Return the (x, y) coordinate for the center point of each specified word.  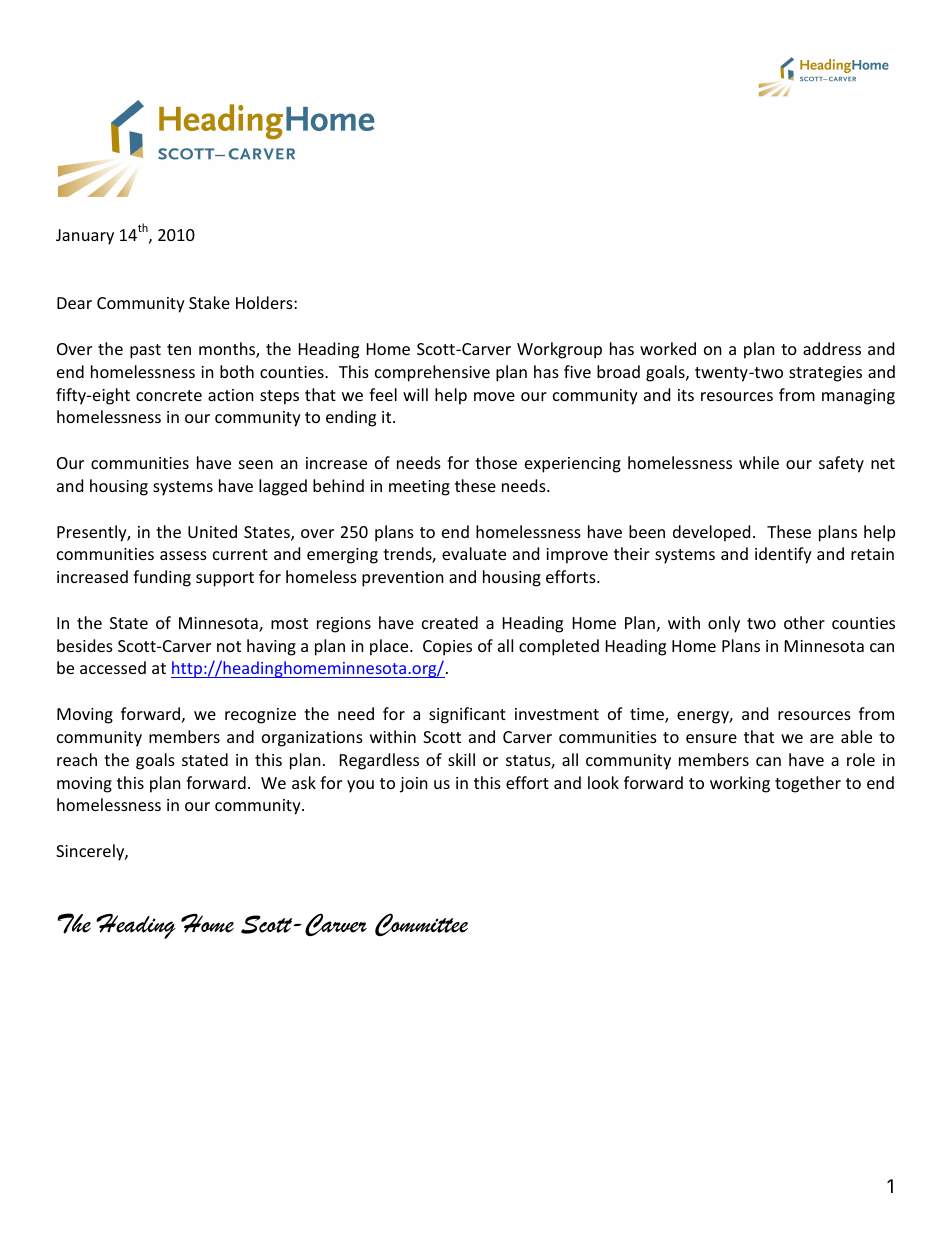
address (832, 348)
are (822, 738)
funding (162, 578)
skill (461, 759)
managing (858, 397)
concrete (169, 395)
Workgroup (559, 350)
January (85, 237)
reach (77, 759)
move (494, 396)
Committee (421, 924)
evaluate (474, 553)
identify (783, 555)
